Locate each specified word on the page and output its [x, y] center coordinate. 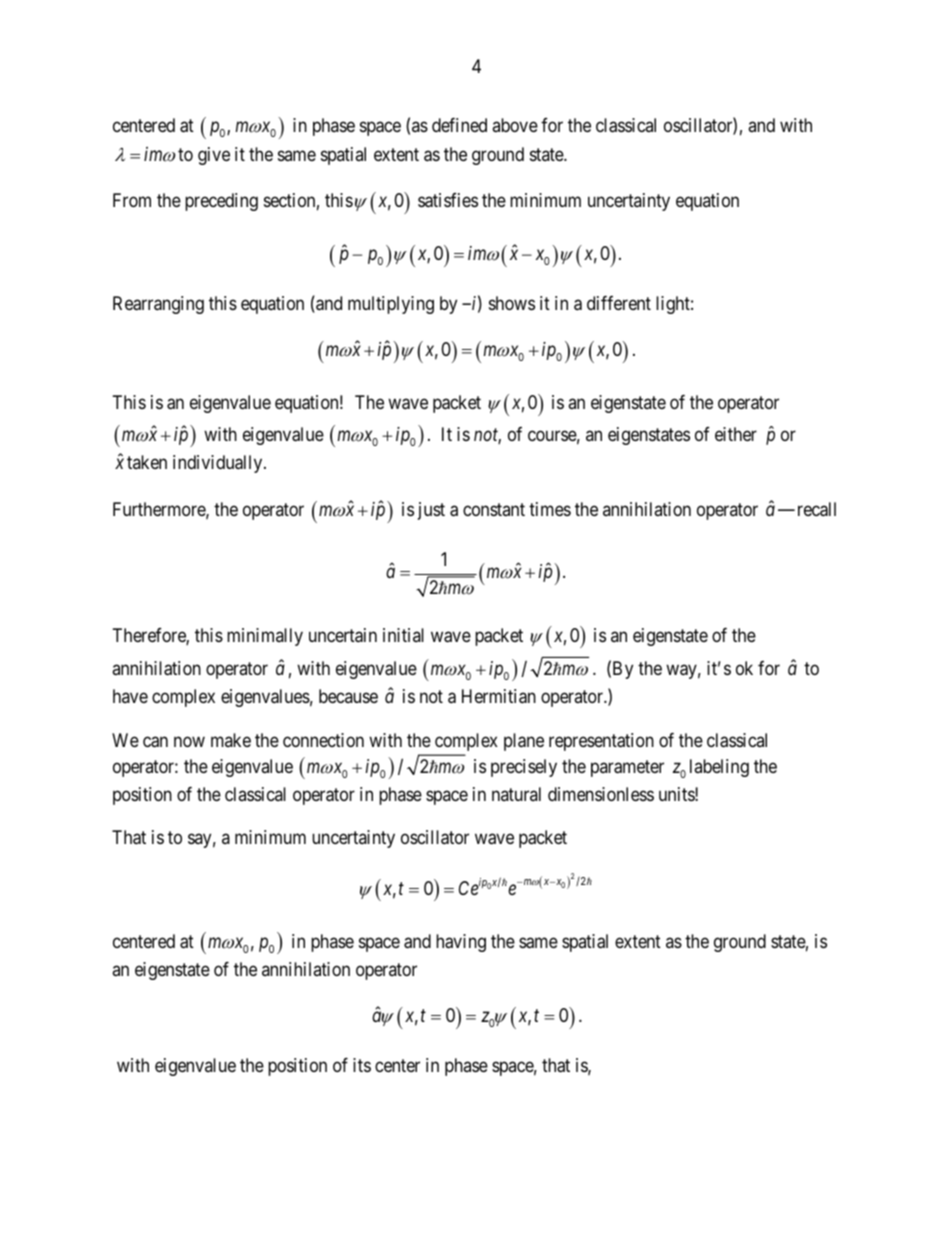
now [189, 741]
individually [219, 464]
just [431, 511]
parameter [627, 768]
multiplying [391, 305]
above [515, 125]
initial [403, 635]
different [619, 303]
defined [459, 125]
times [550, 509]
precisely [524, 768]
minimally [265, 637]
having [461, 943]
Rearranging [158, 305]
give [214, 156]
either [736, 434]
